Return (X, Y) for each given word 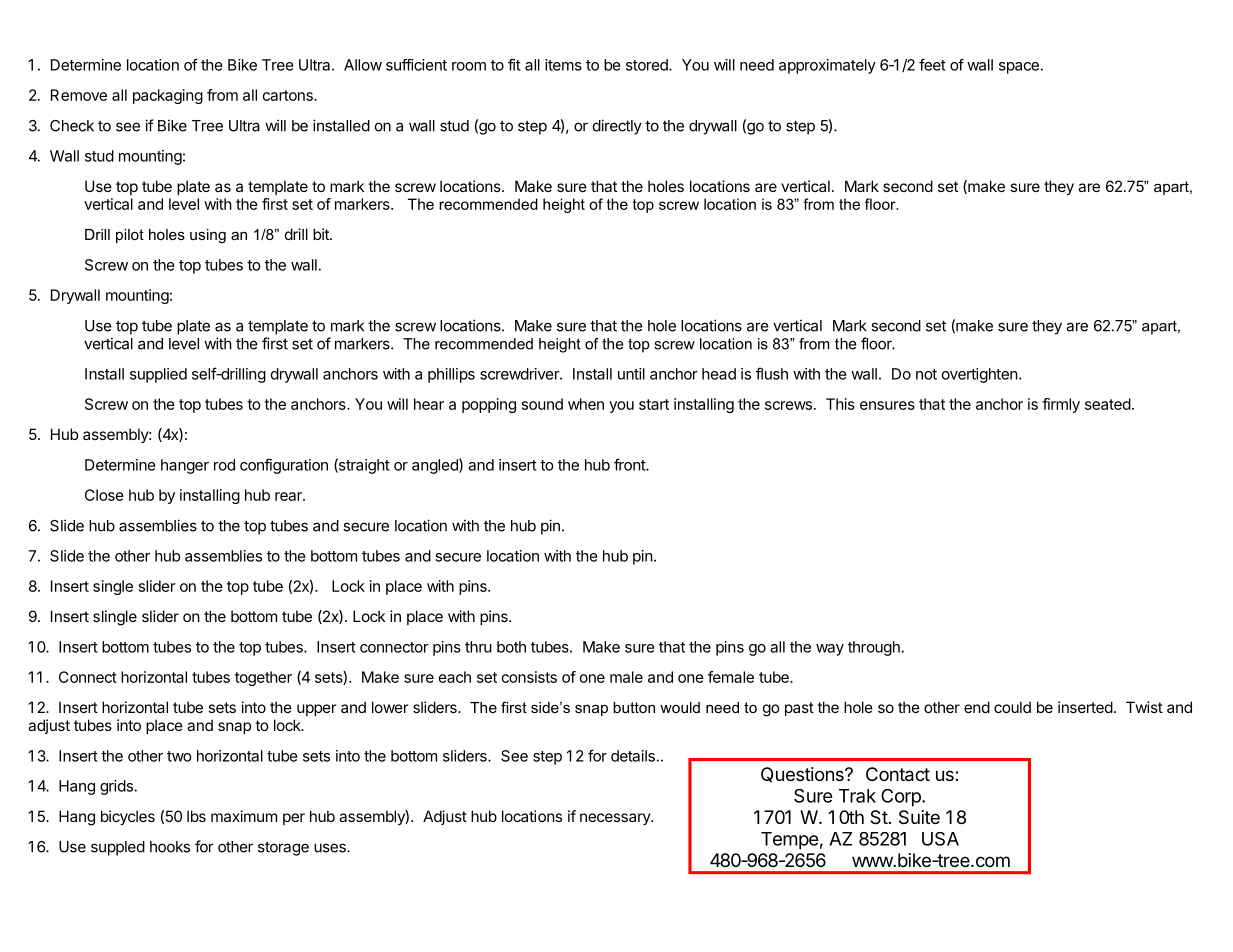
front (630, 464)
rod (224, 465)
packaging (168, 96)
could (1012, 707)
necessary (616, 819)
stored (648, 65)
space (1019, 68)
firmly (1061, 405)
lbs (196, 816)
